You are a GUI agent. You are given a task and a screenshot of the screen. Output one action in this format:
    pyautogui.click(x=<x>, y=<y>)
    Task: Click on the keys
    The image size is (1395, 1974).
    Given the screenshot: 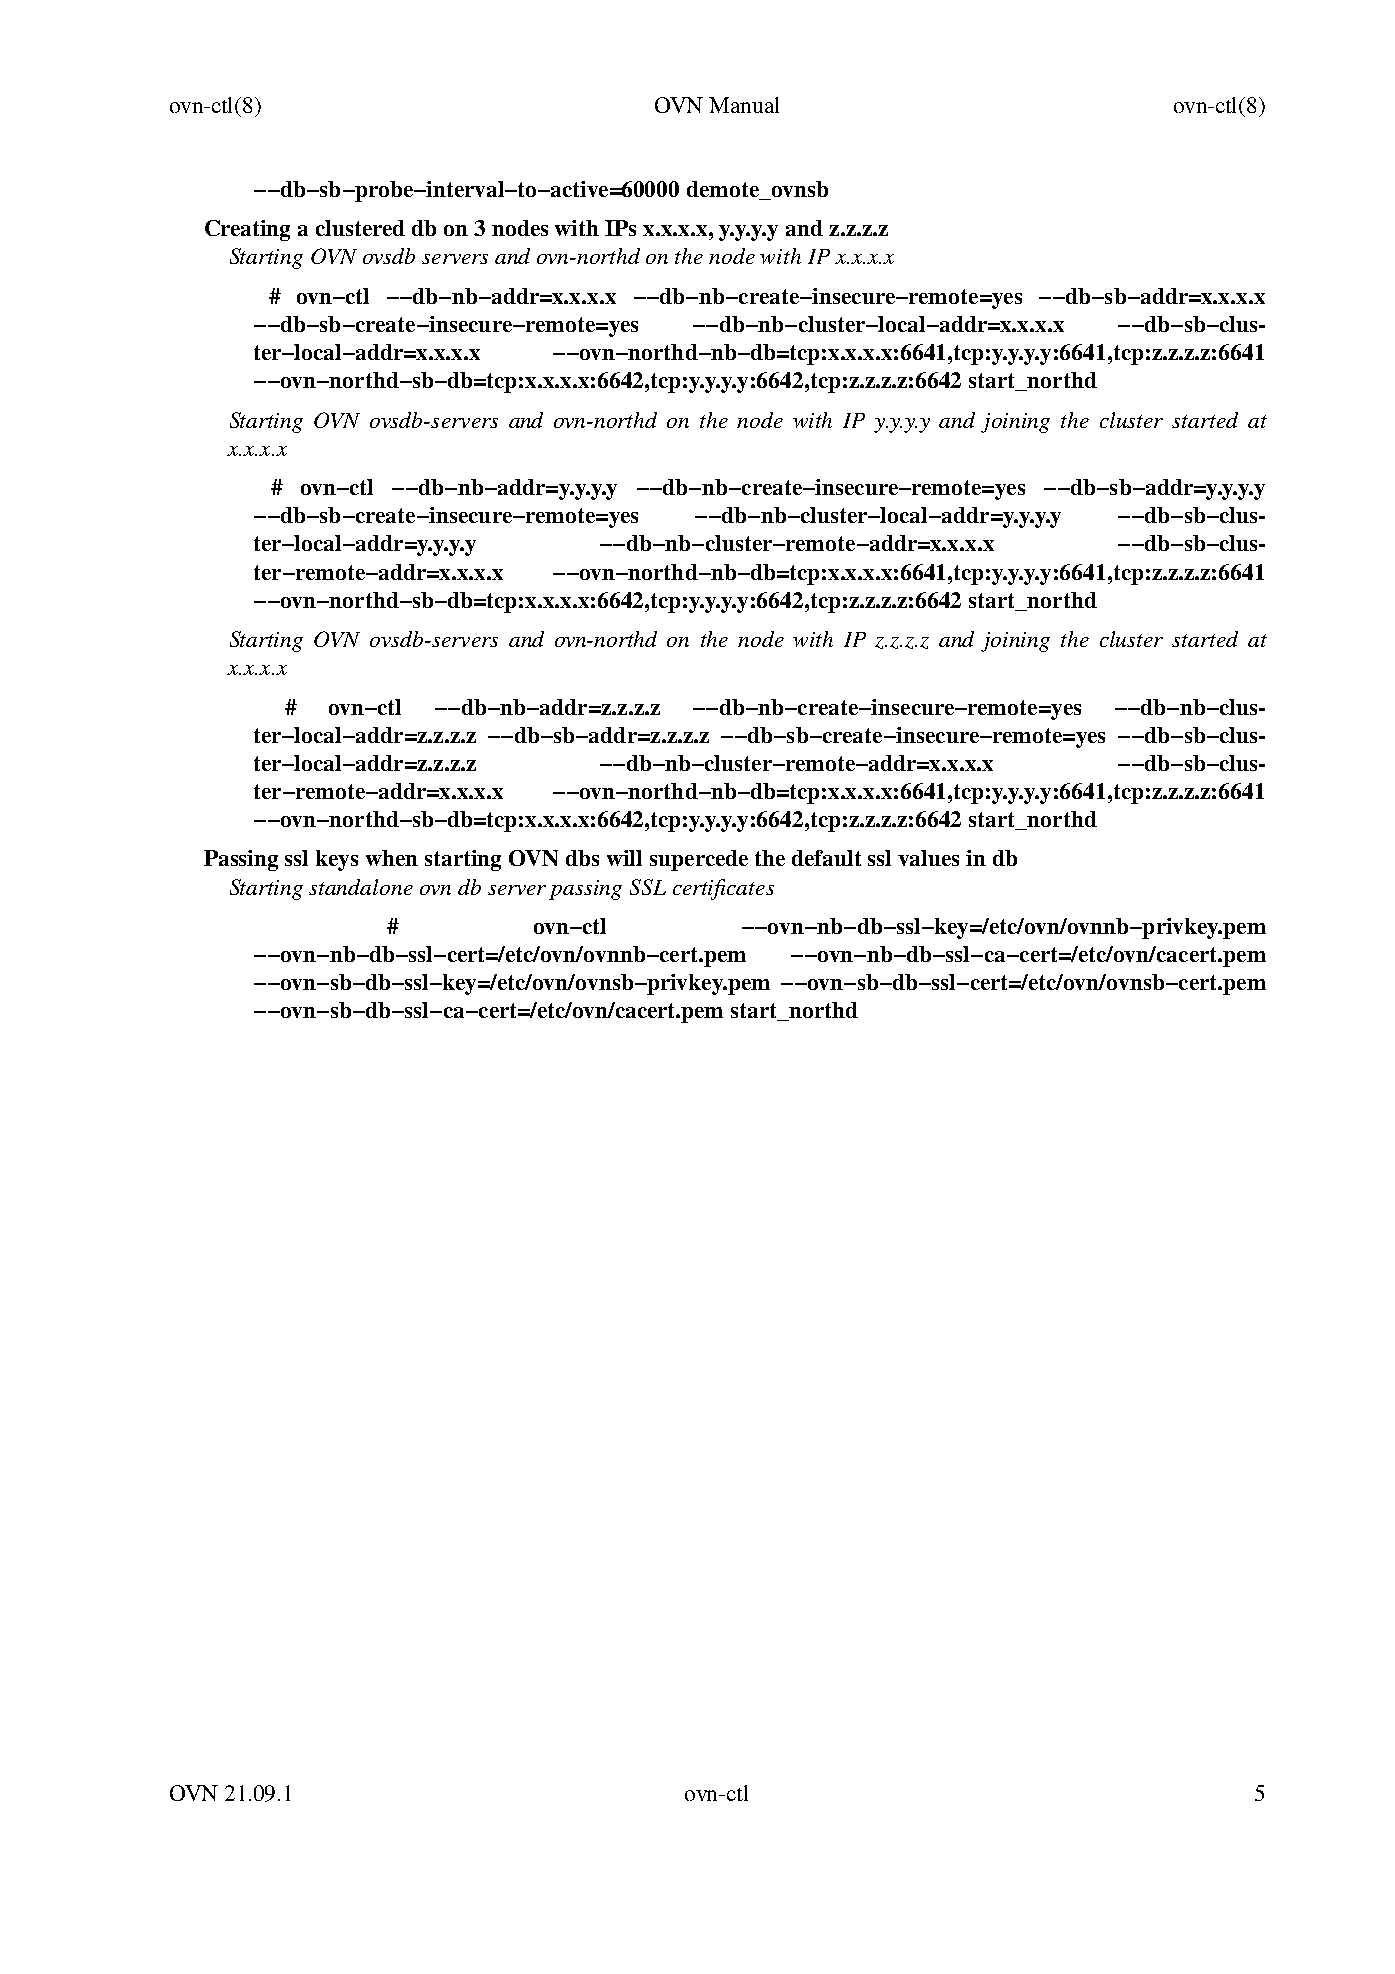 What is the action you would take?
    pyautogui.click(x=337, y=860)
